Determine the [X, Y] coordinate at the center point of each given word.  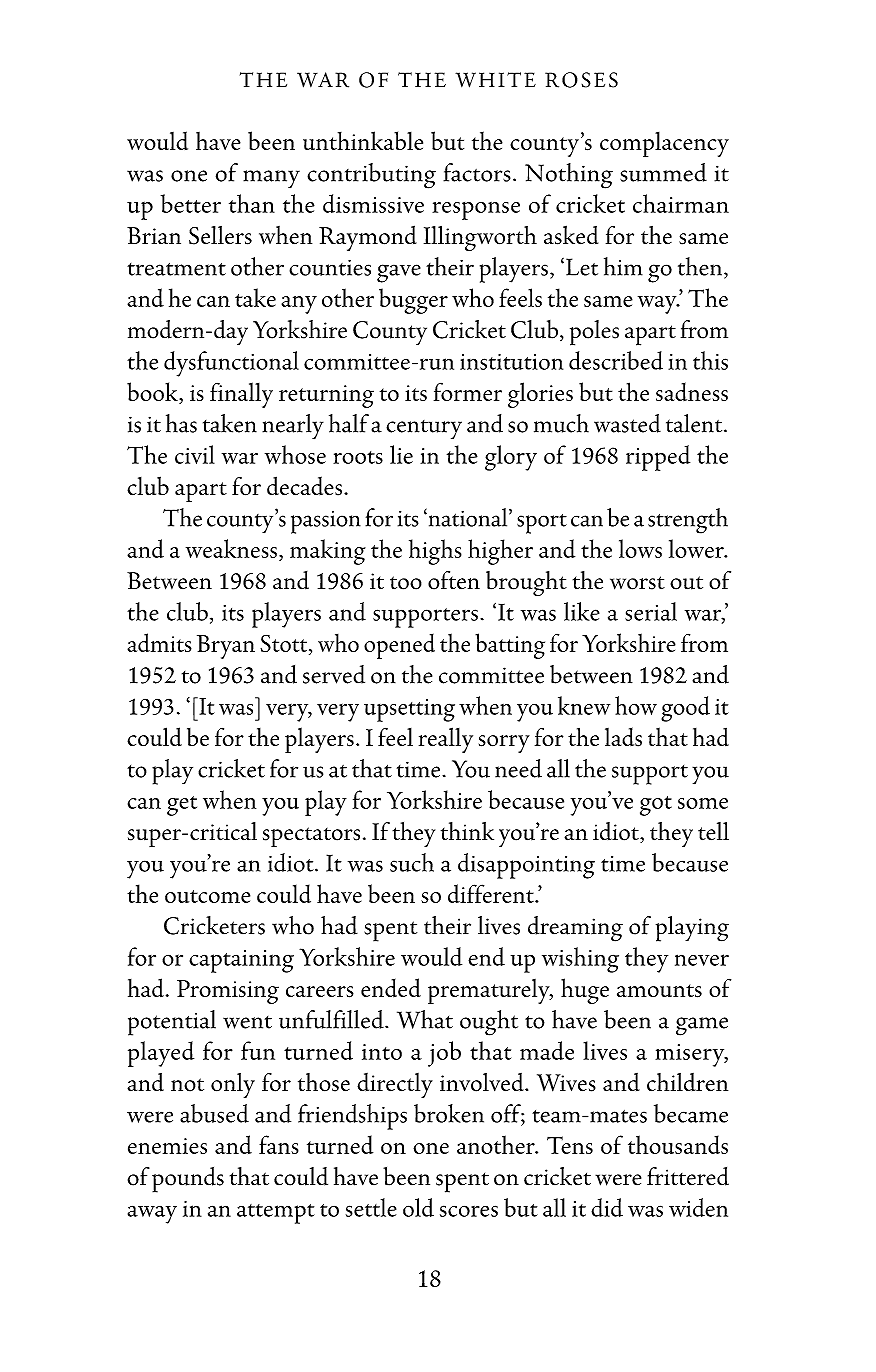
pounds [188, 1180]
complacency [664, 144]
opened [399, 646]
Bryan [226, 647]
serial [651, 611]
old [418, 1207]
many [271, 179]
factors [477, 172]
